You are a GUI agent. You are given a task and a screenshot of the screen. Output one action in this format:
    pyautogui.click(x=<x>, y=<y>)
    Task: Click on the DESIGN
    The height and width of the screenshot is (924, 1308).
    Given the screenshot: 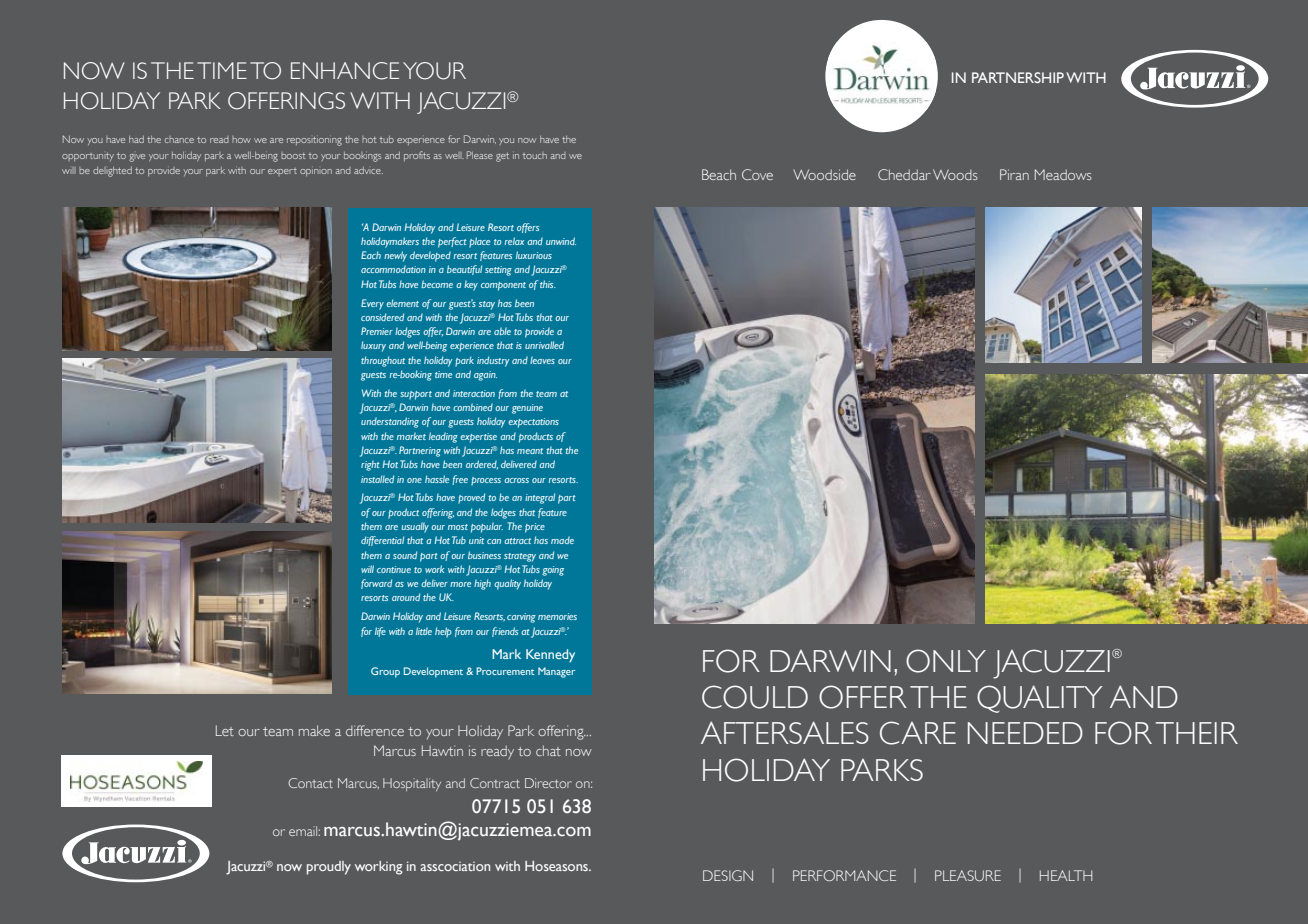 What is the action you would take?
    pyautogui.click(x=728, y=875)
